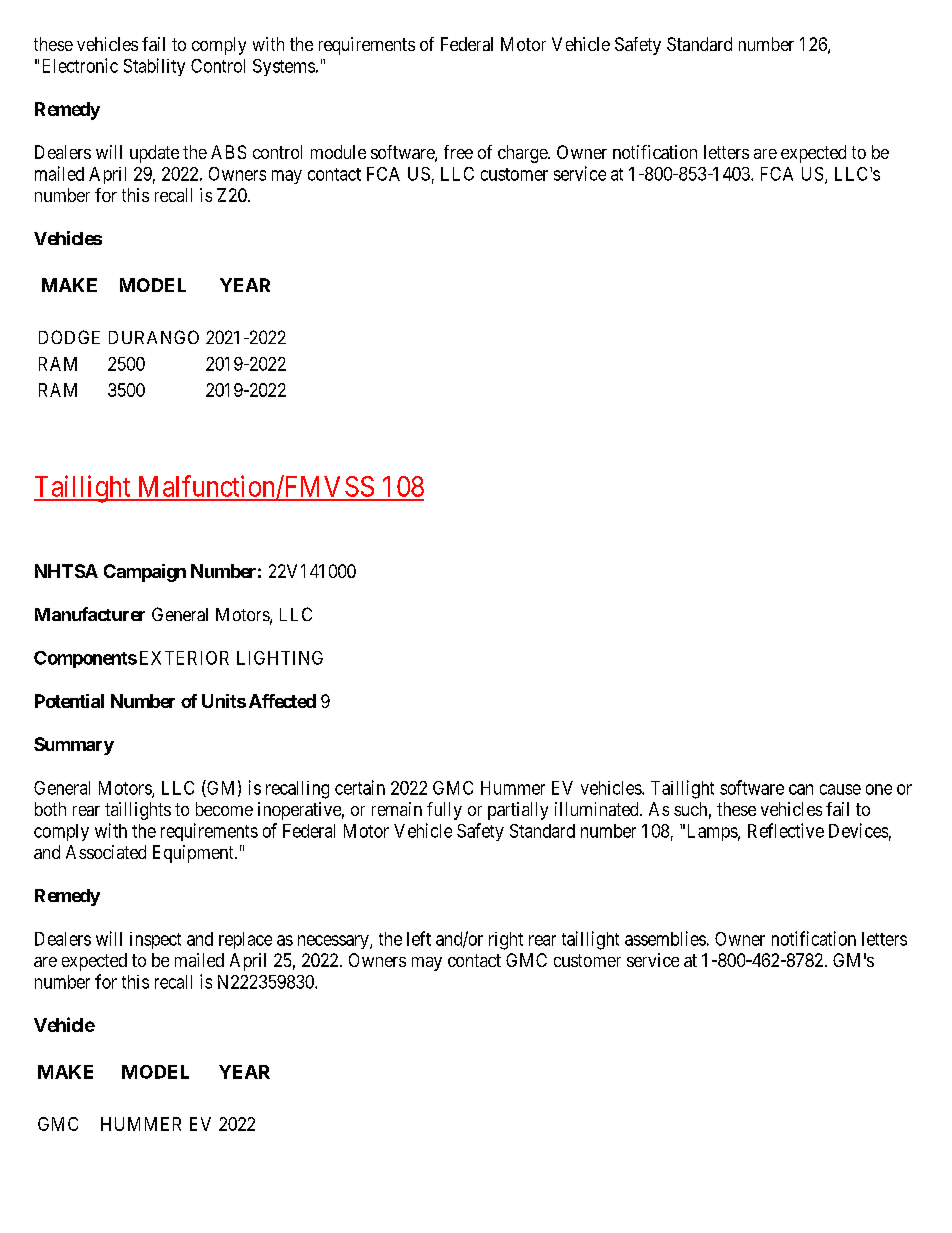 The width and height of the page is (952, 1233). Describe the element at coordinates (280, 658) in the page. I see `LIGHTING` at that location.
